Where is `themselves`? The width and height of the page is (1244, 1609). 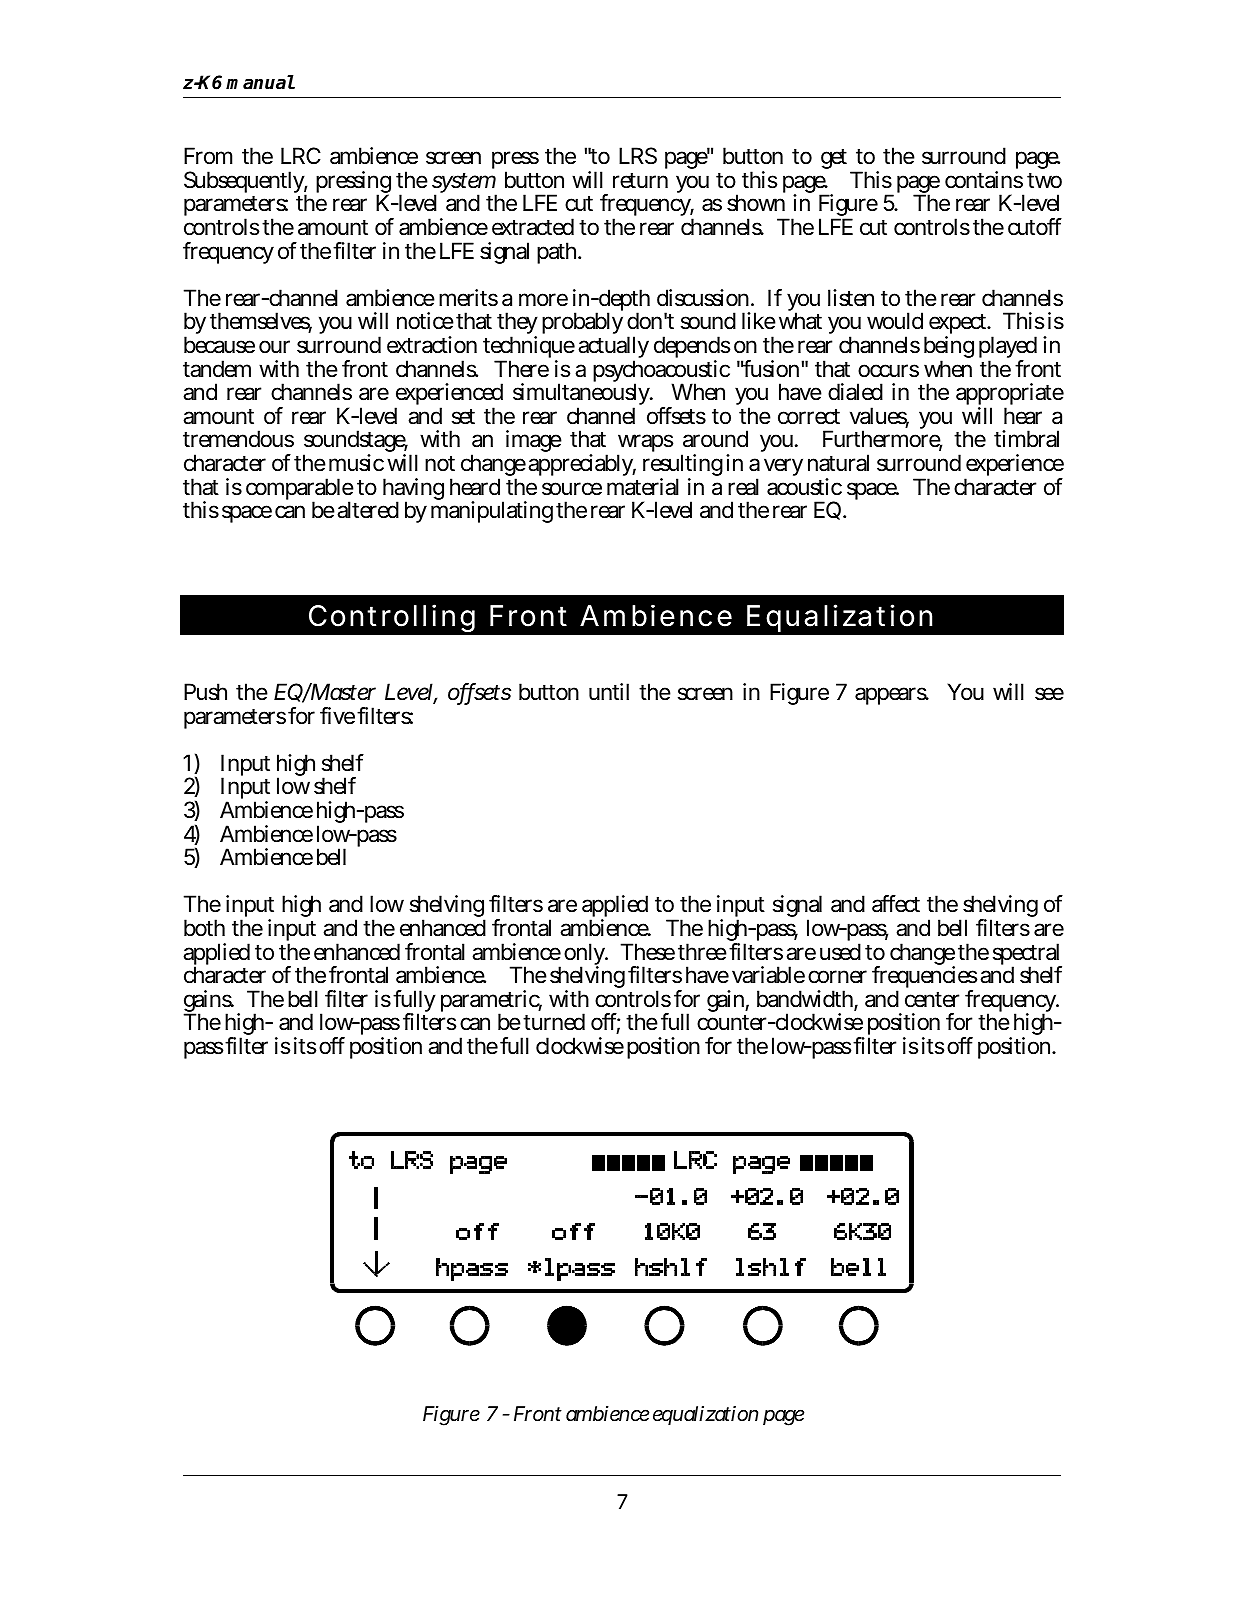 themselves is located at coordinates (261, 322).
